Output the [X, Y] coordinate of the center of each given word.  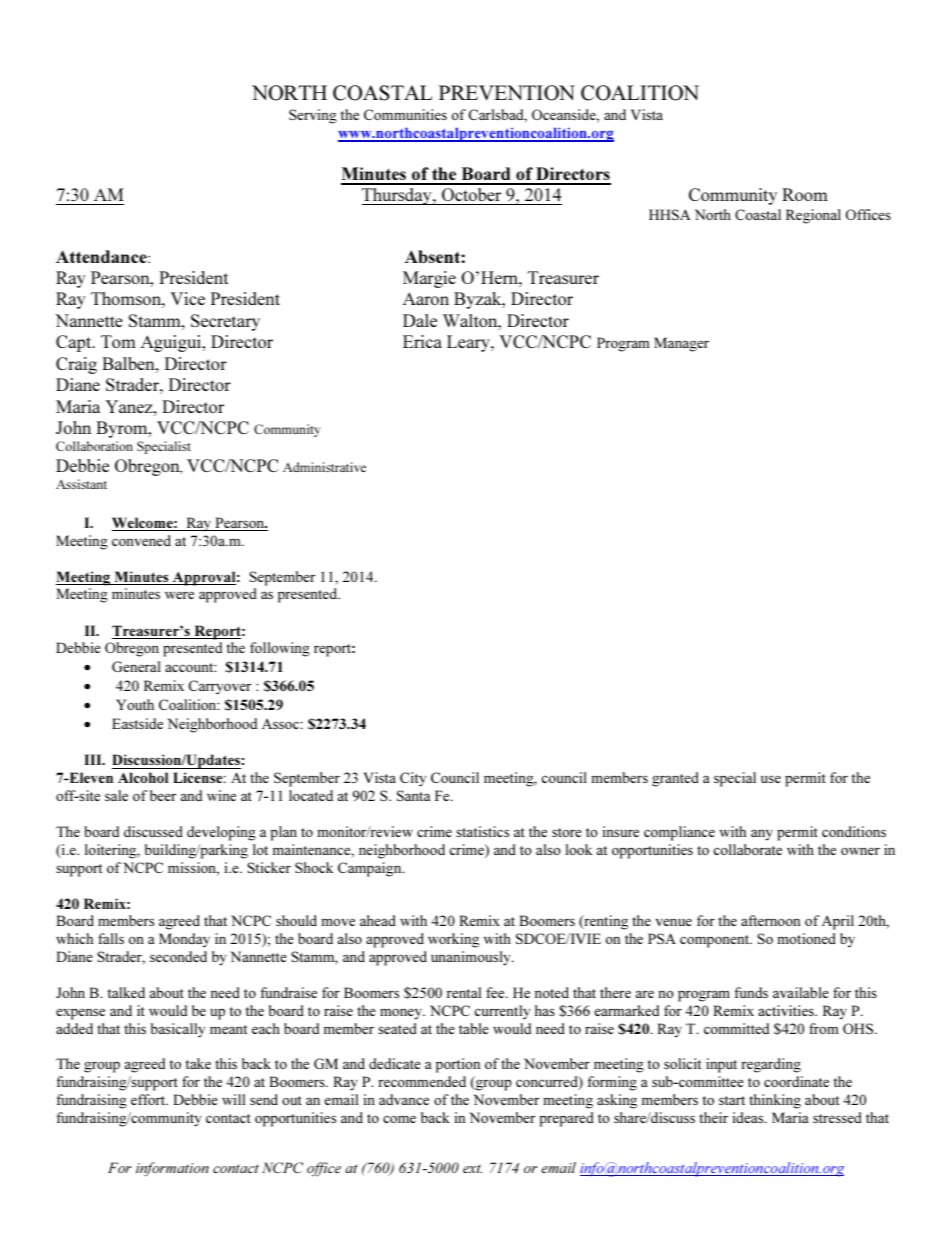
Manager [681, 344]
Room [805, 194]
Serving [313, 116]
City [413, 779]
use [771, 779]
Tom [118, 341]
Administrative [324, 467]
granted [675, 779]
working [453, 940]
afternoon [770, 920]
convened [141, 540]
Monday [184, 940]
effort [149, 1099]
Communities [405, 114]
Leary [469, 343]
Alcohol [143, 777]
